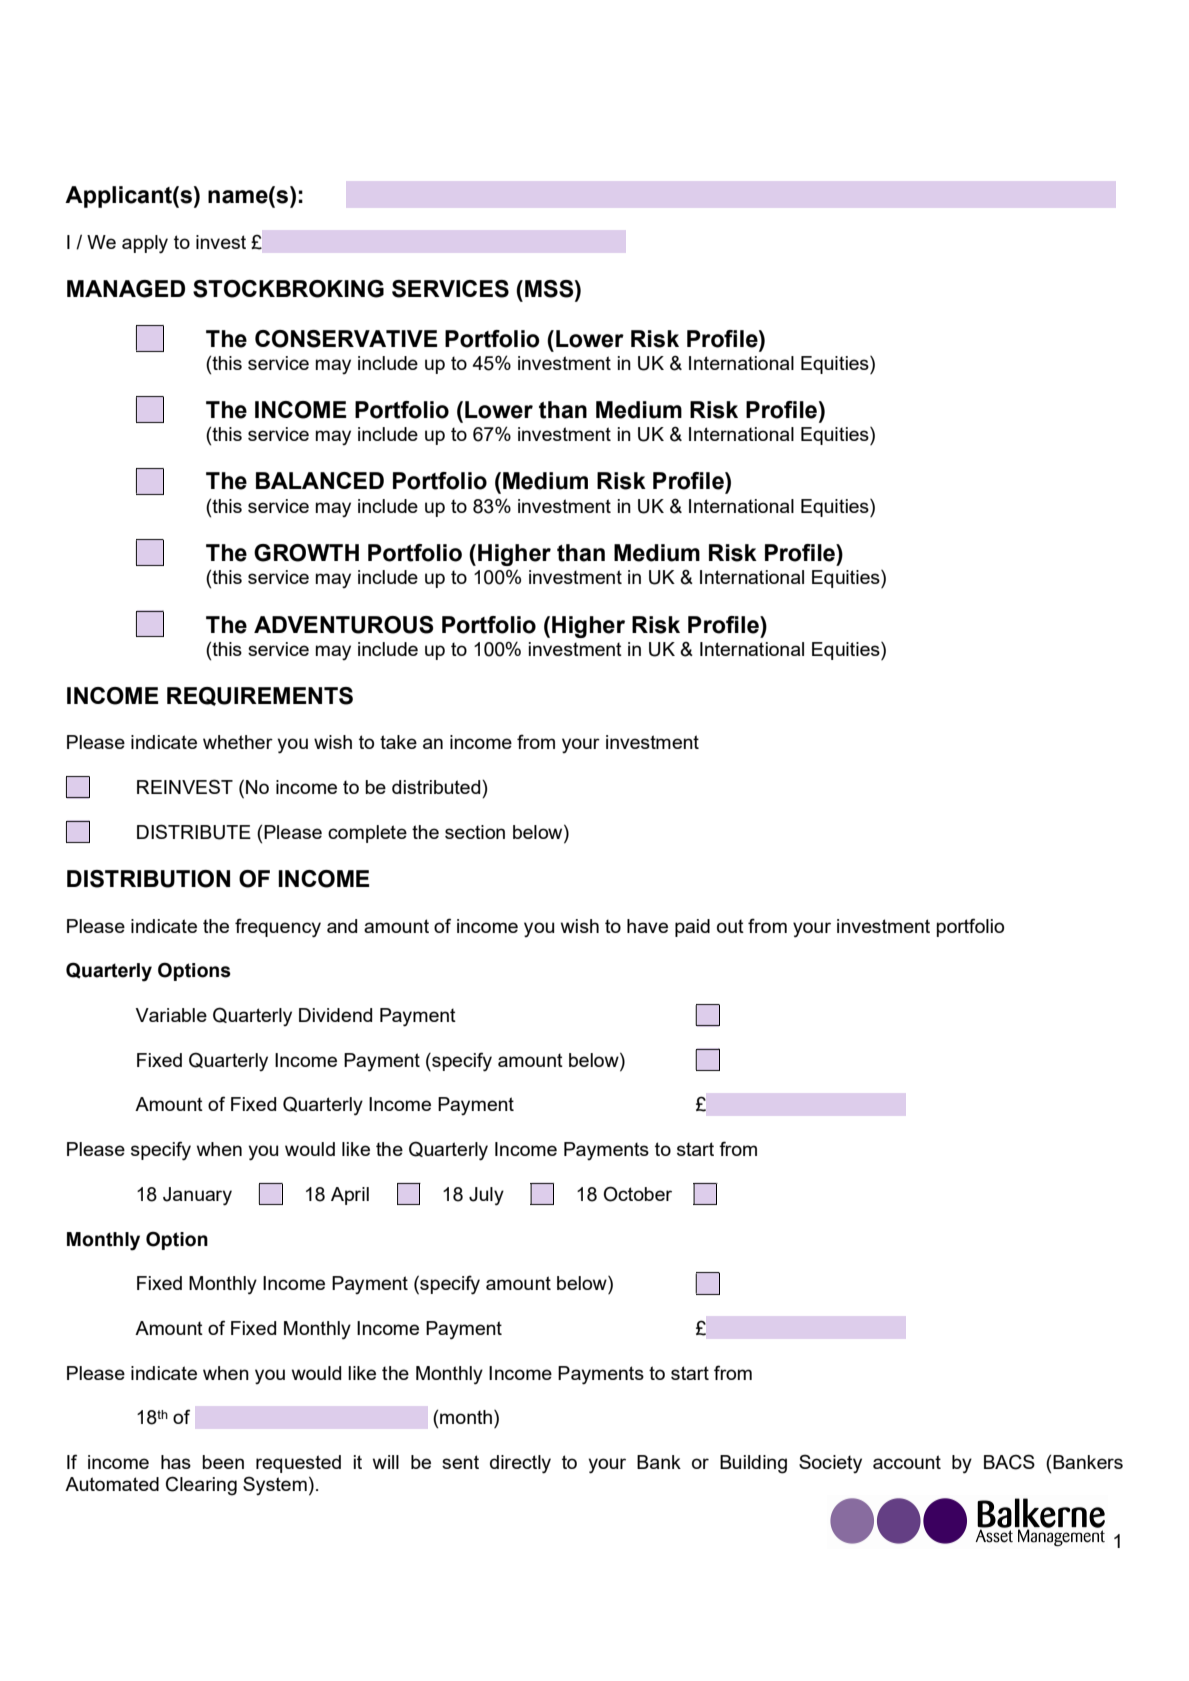 The image size is (1189, 1681). Describe the element at coordinates (475, 832) in the document. I see `section` at that location.
